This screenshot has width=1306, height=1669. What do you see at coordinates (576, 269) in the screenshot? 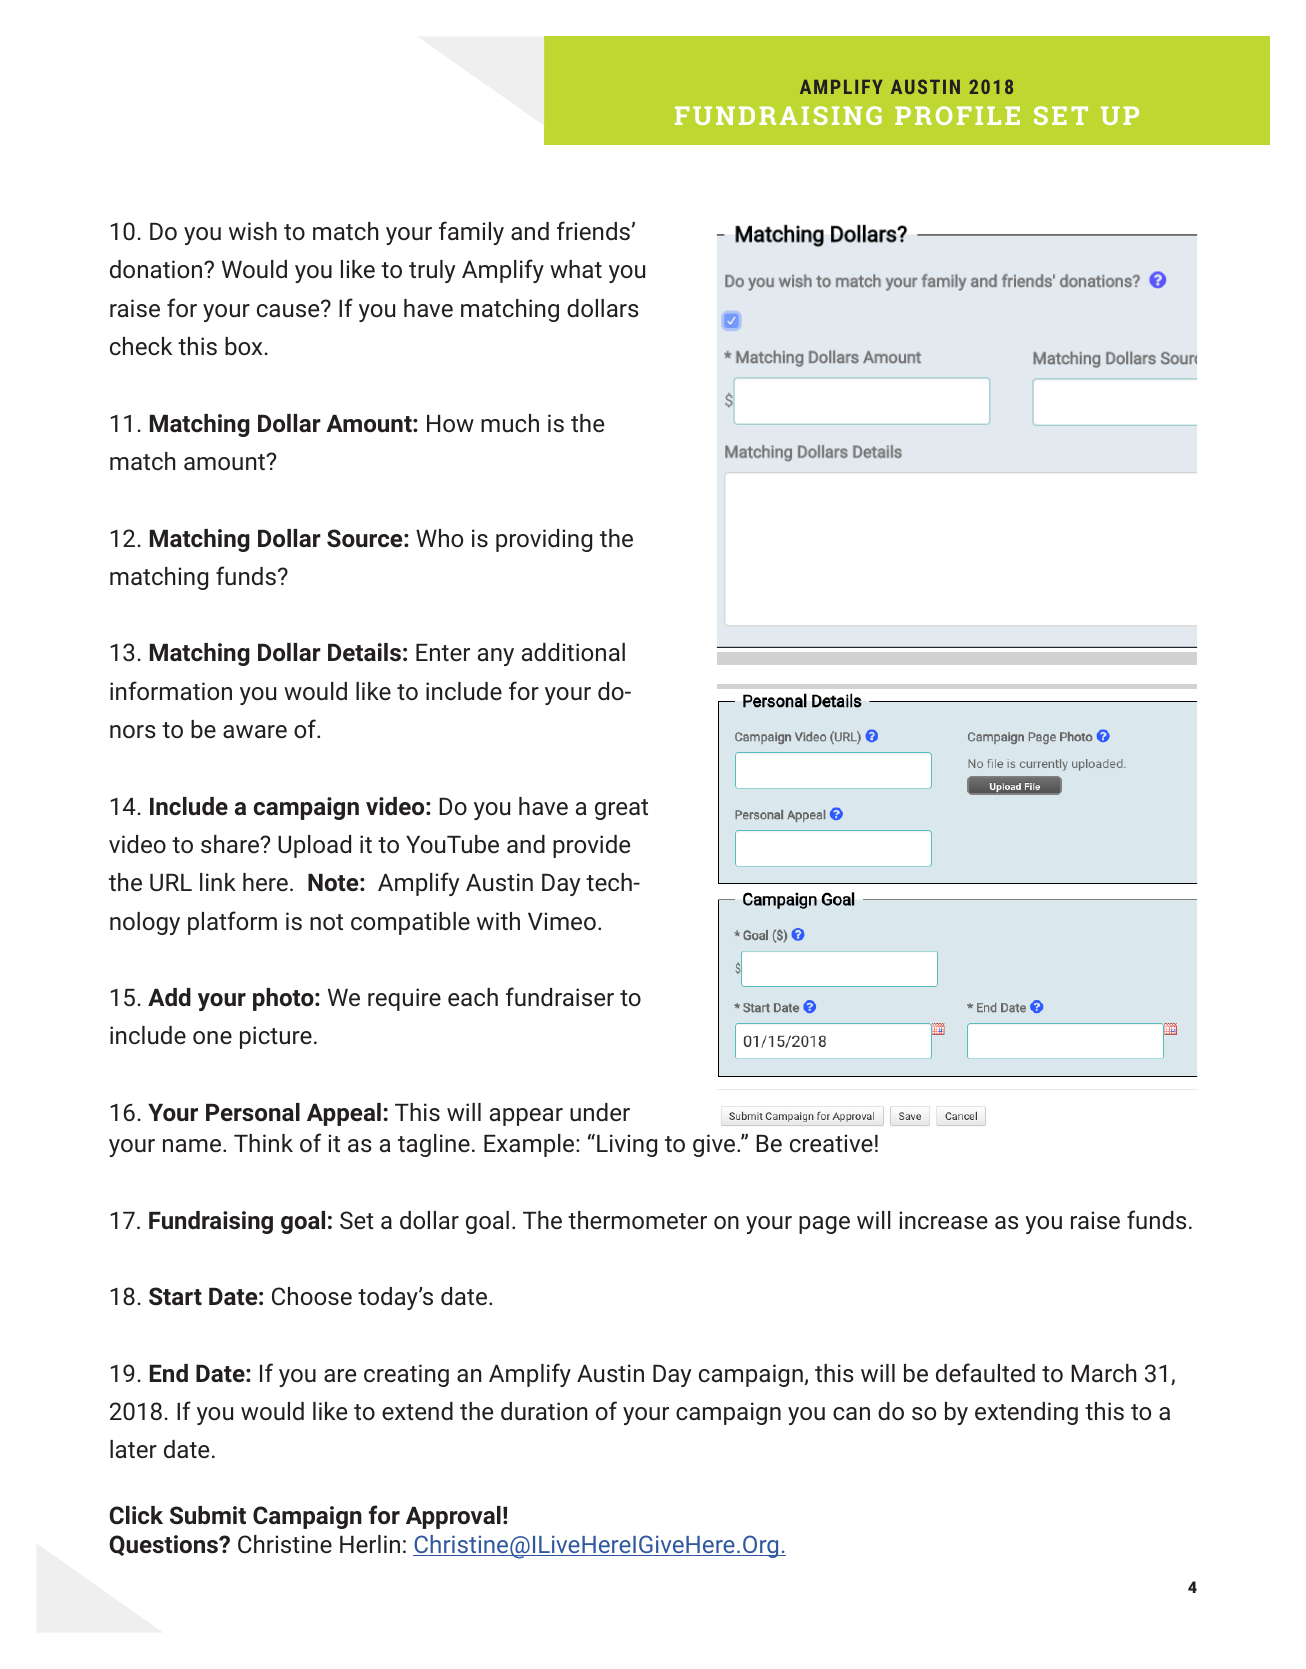
I see `what` at bounding box center [576, 269].
